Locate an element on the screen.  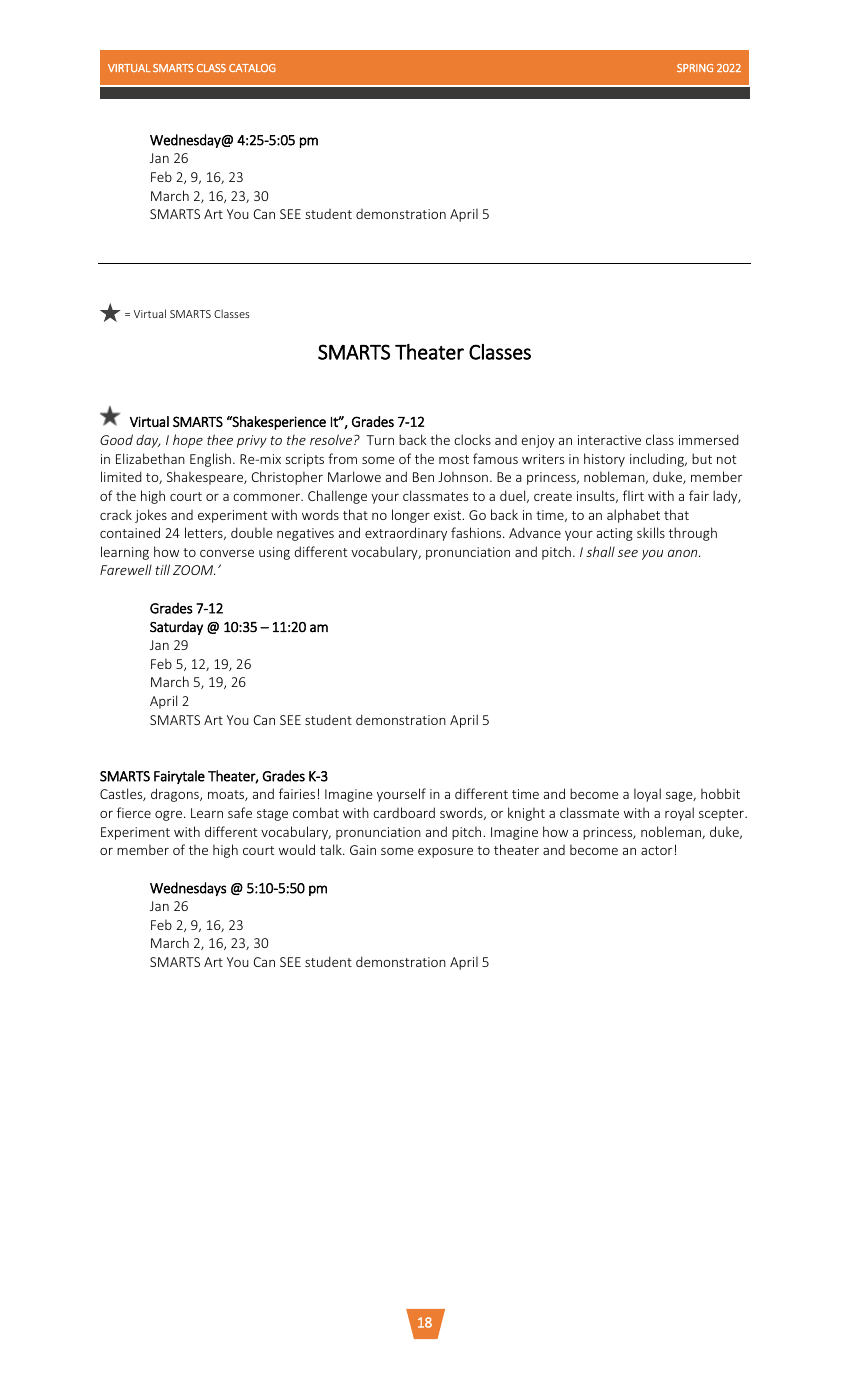
shall is located at coordinates (600, 551).
